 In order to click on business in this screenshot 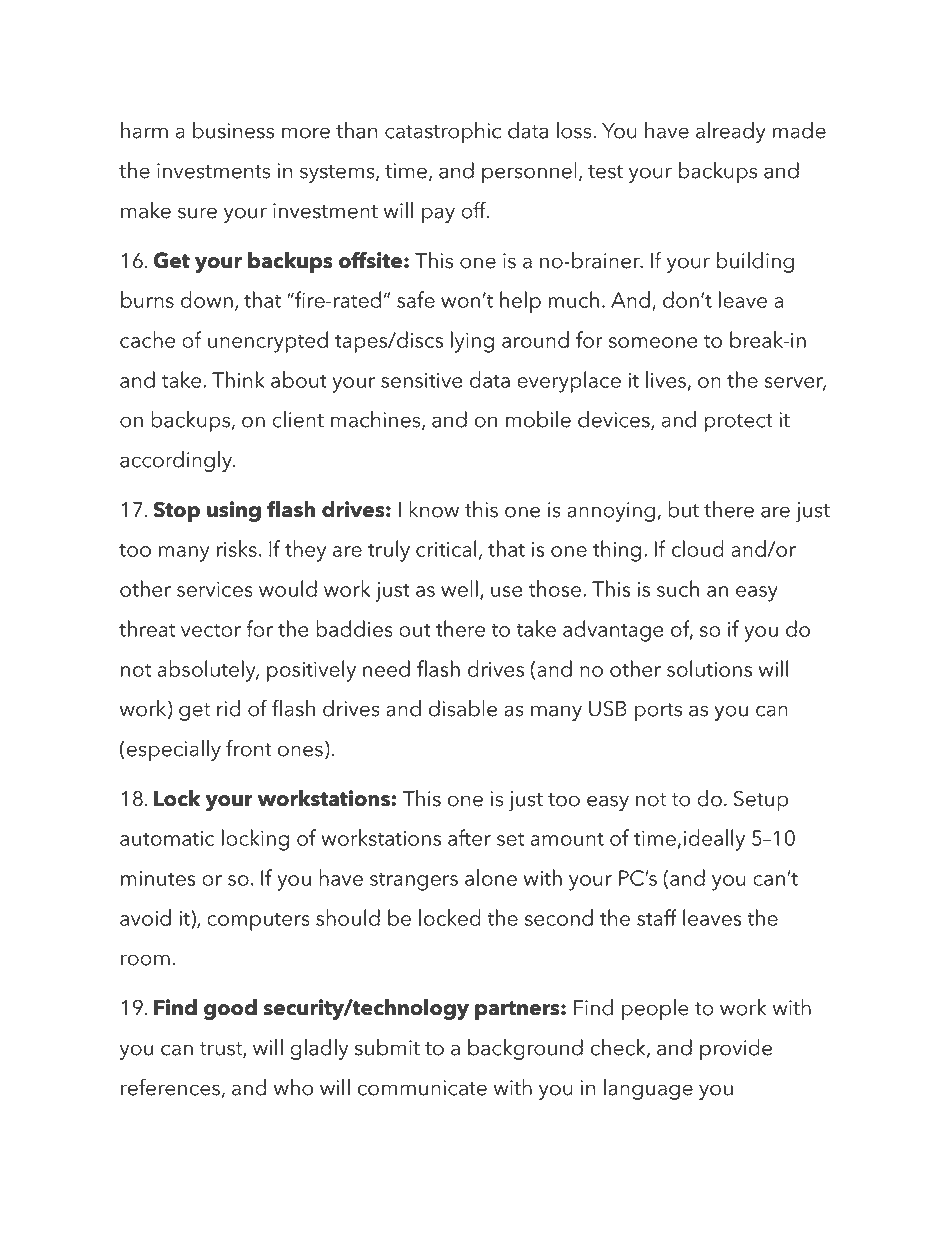, I will do `click(233, 130)`.
